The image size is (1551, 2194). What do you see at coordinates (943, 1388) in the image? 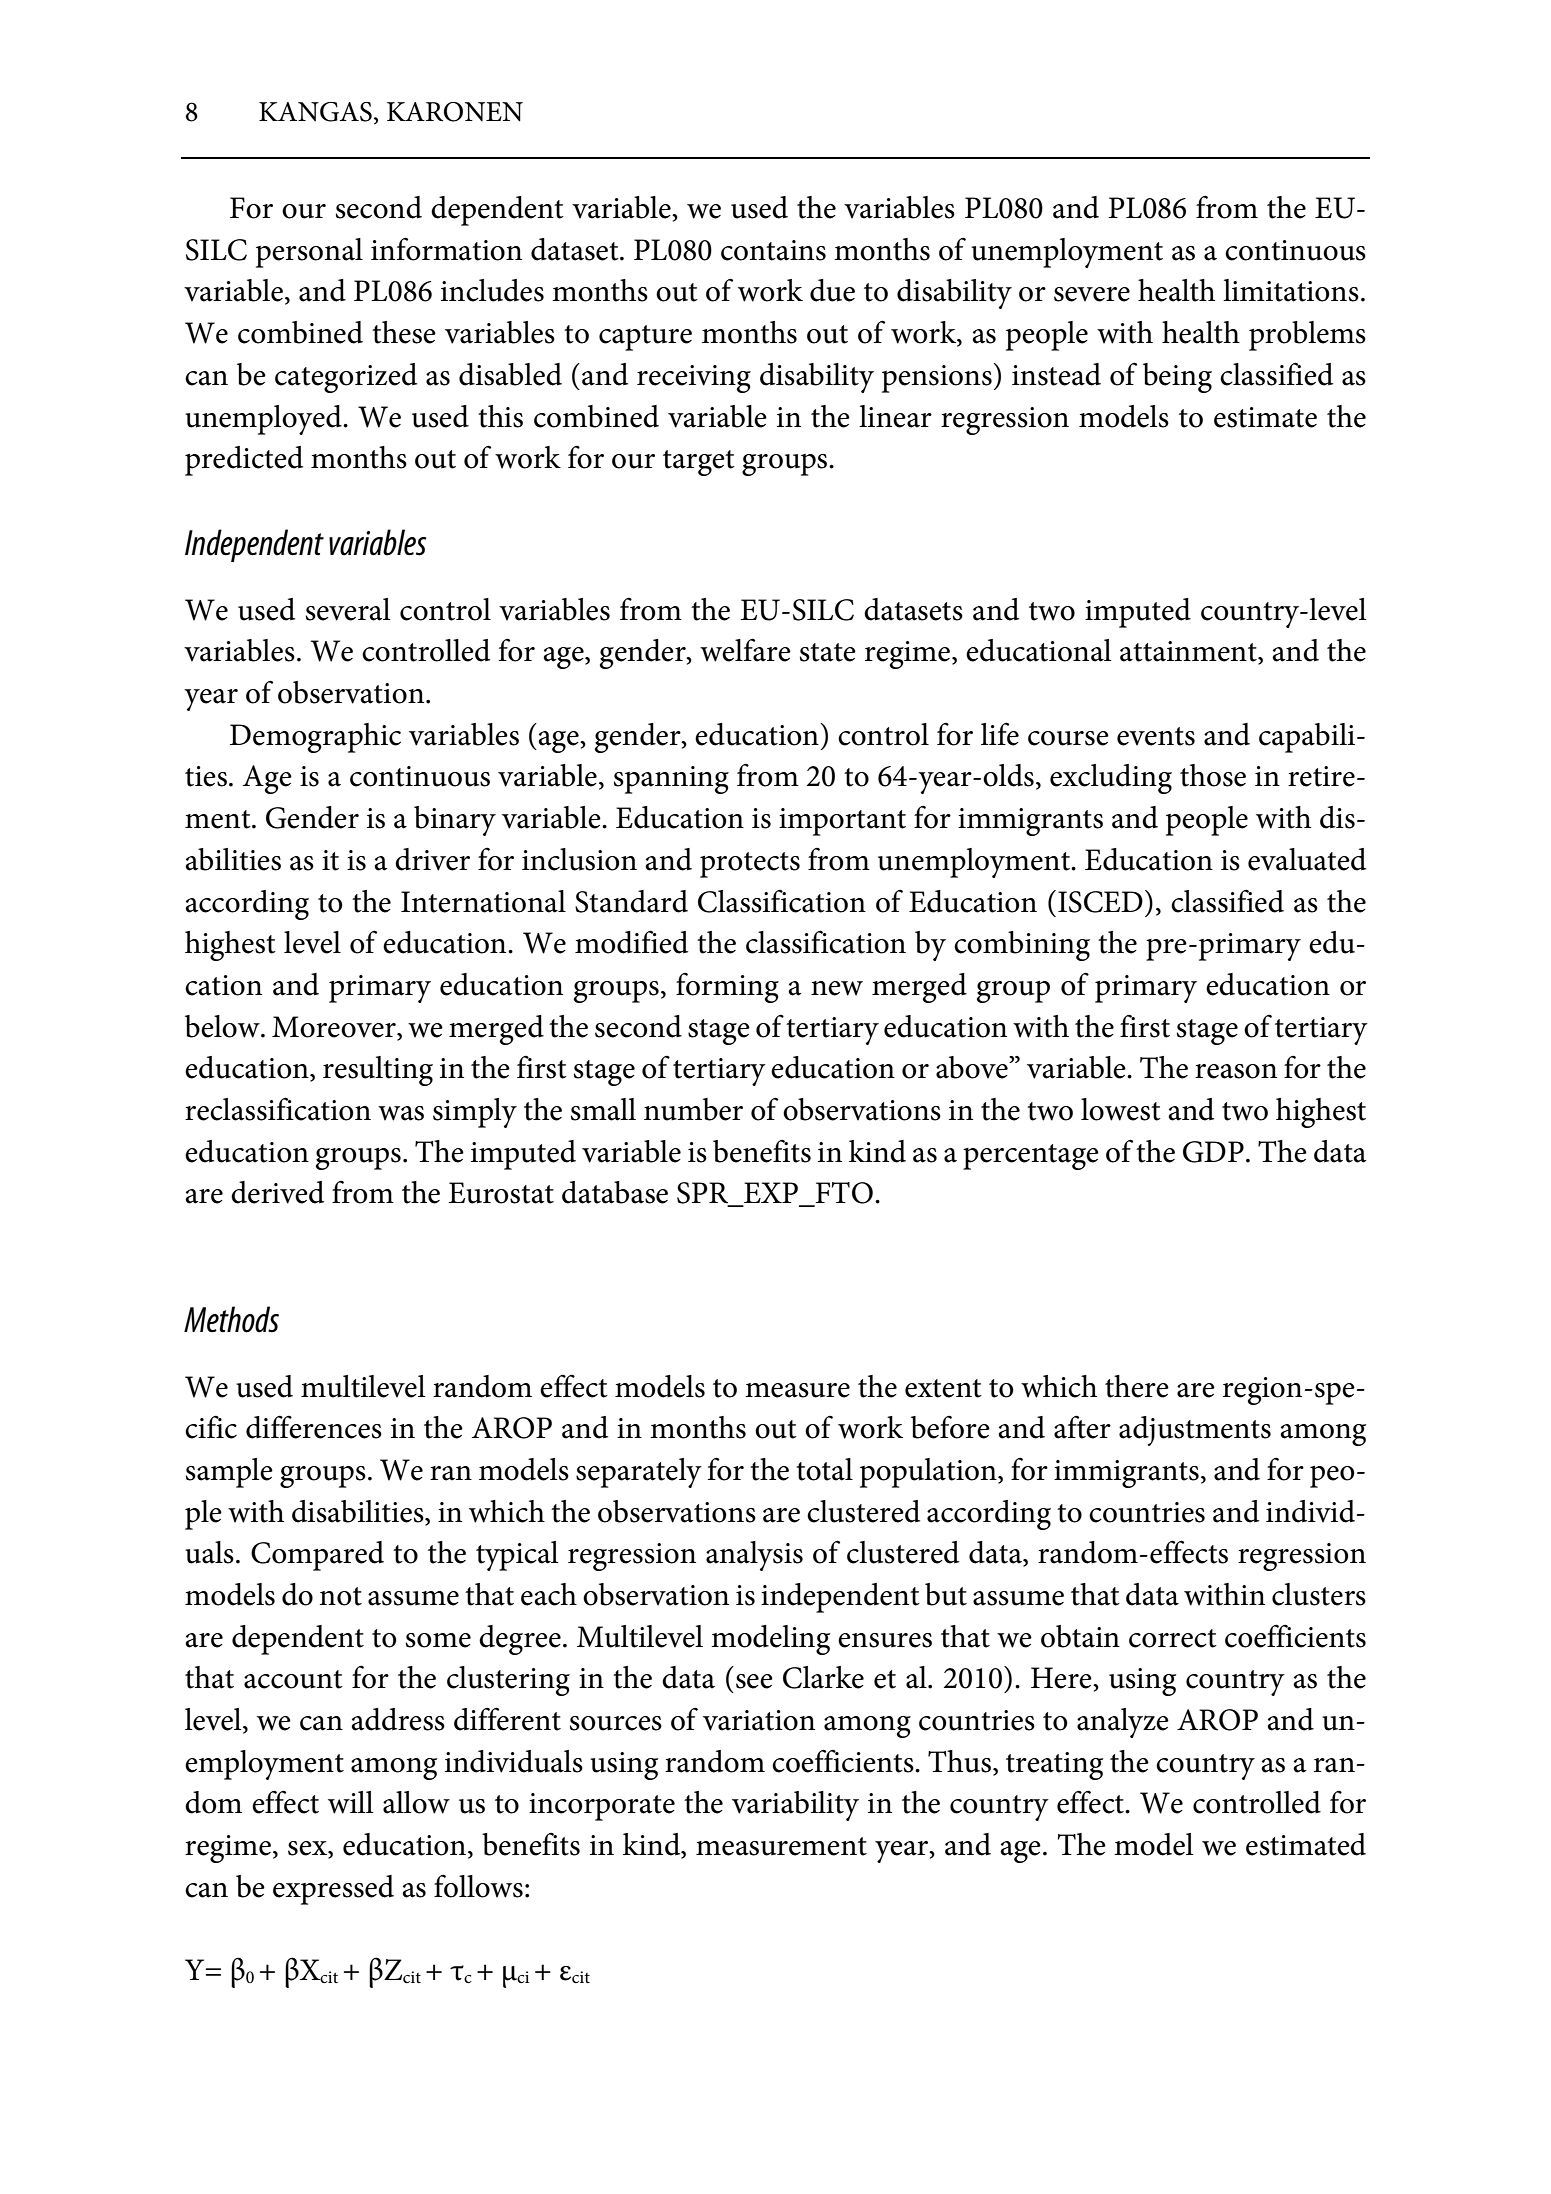
I see `extent` at bounding box center [943, 1388].
